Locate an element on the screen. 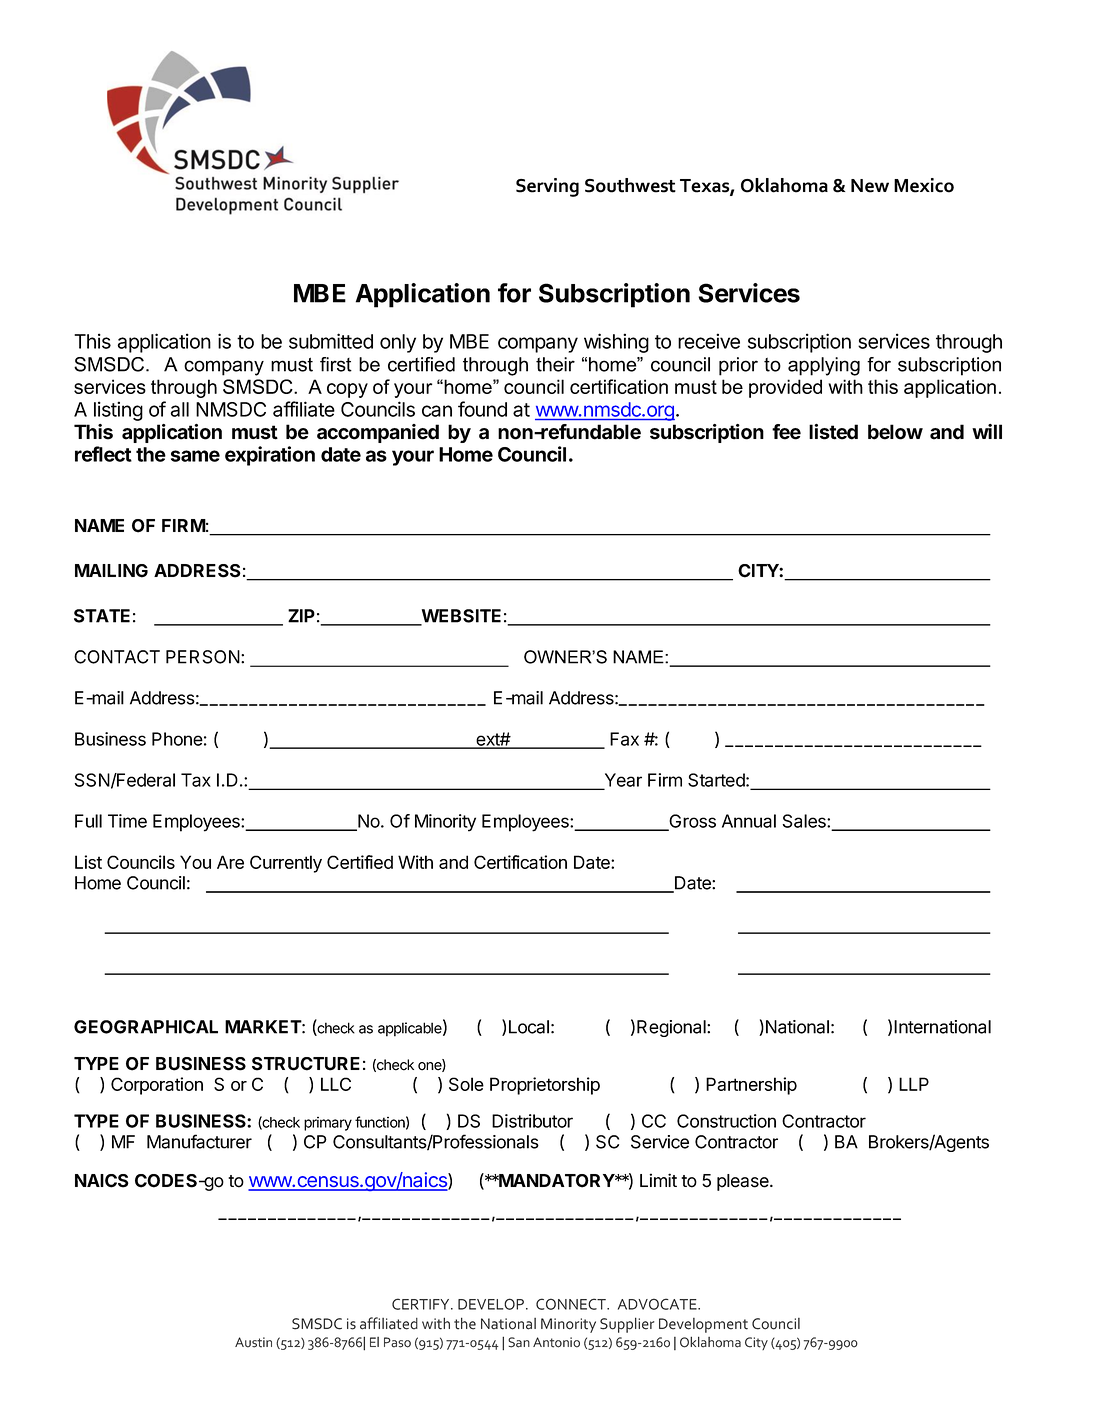 This screenshot has height=1415, width=1093. Serving is located at coordinates (547, 187).
